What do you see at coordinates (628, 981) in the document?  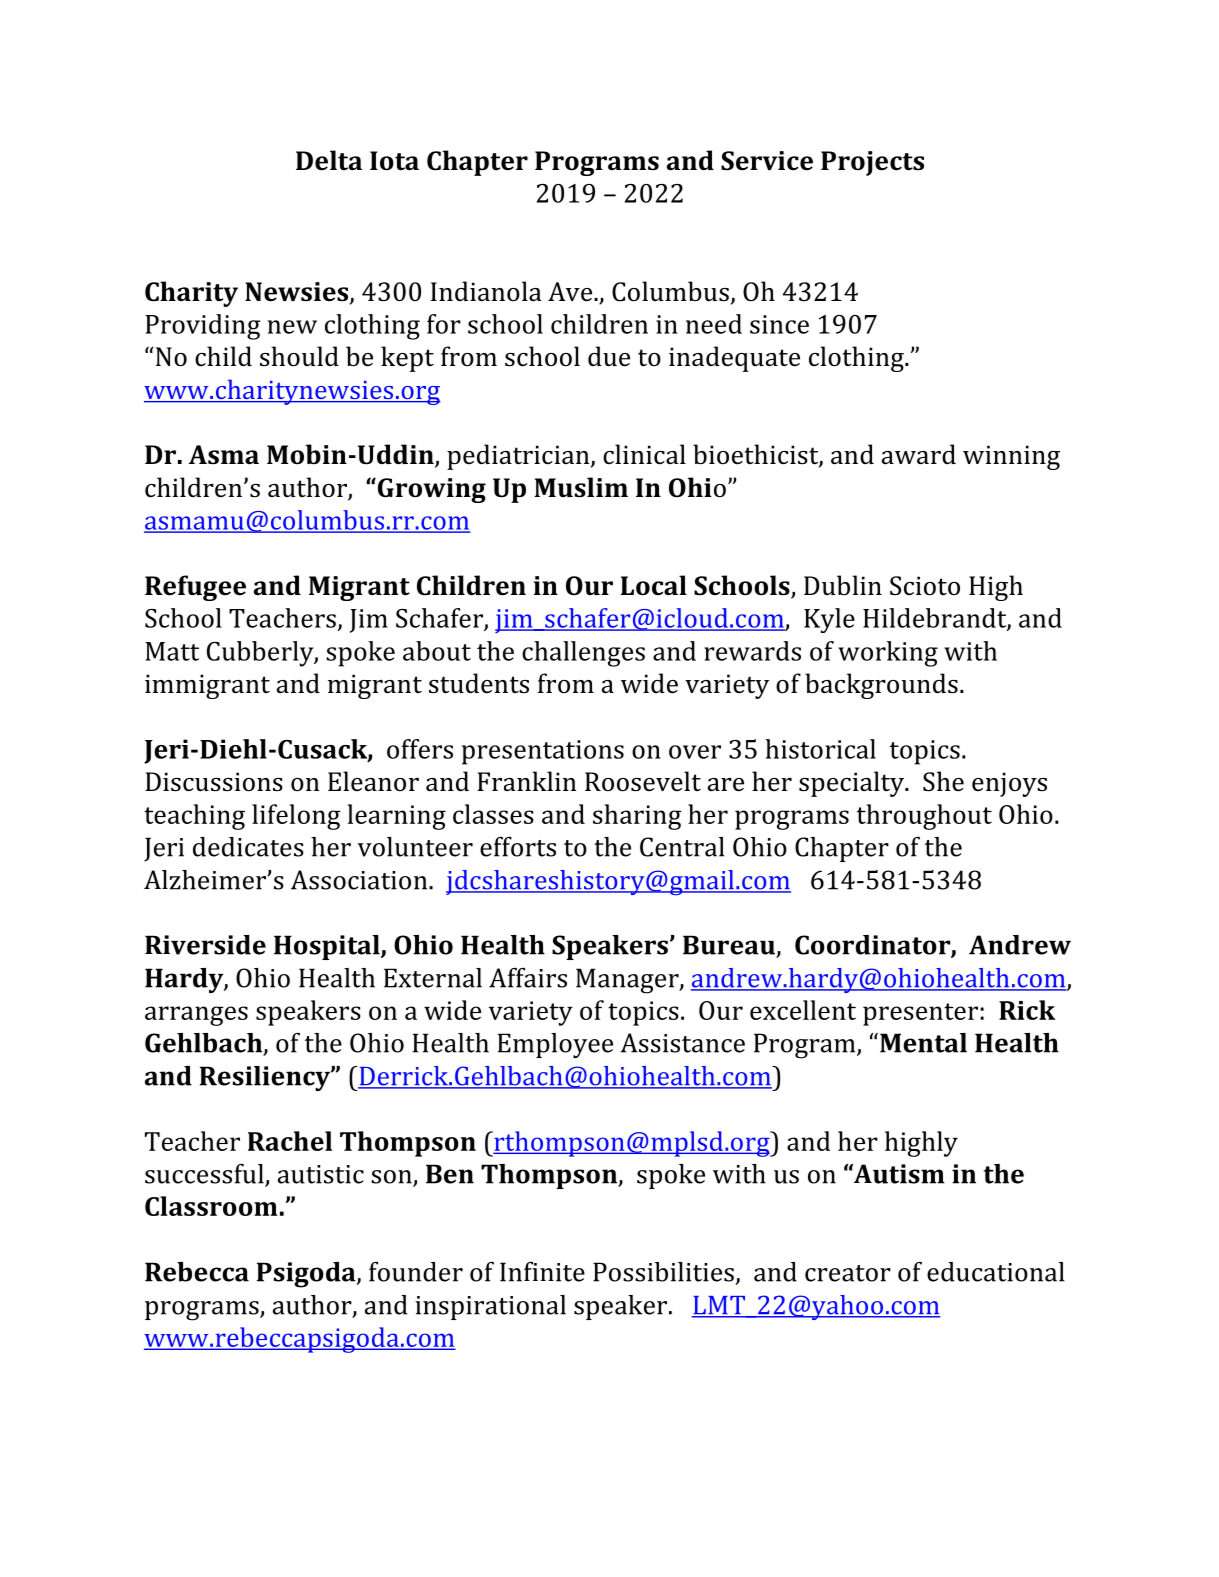 I see `Manager` at bounding box center [628, 981].
